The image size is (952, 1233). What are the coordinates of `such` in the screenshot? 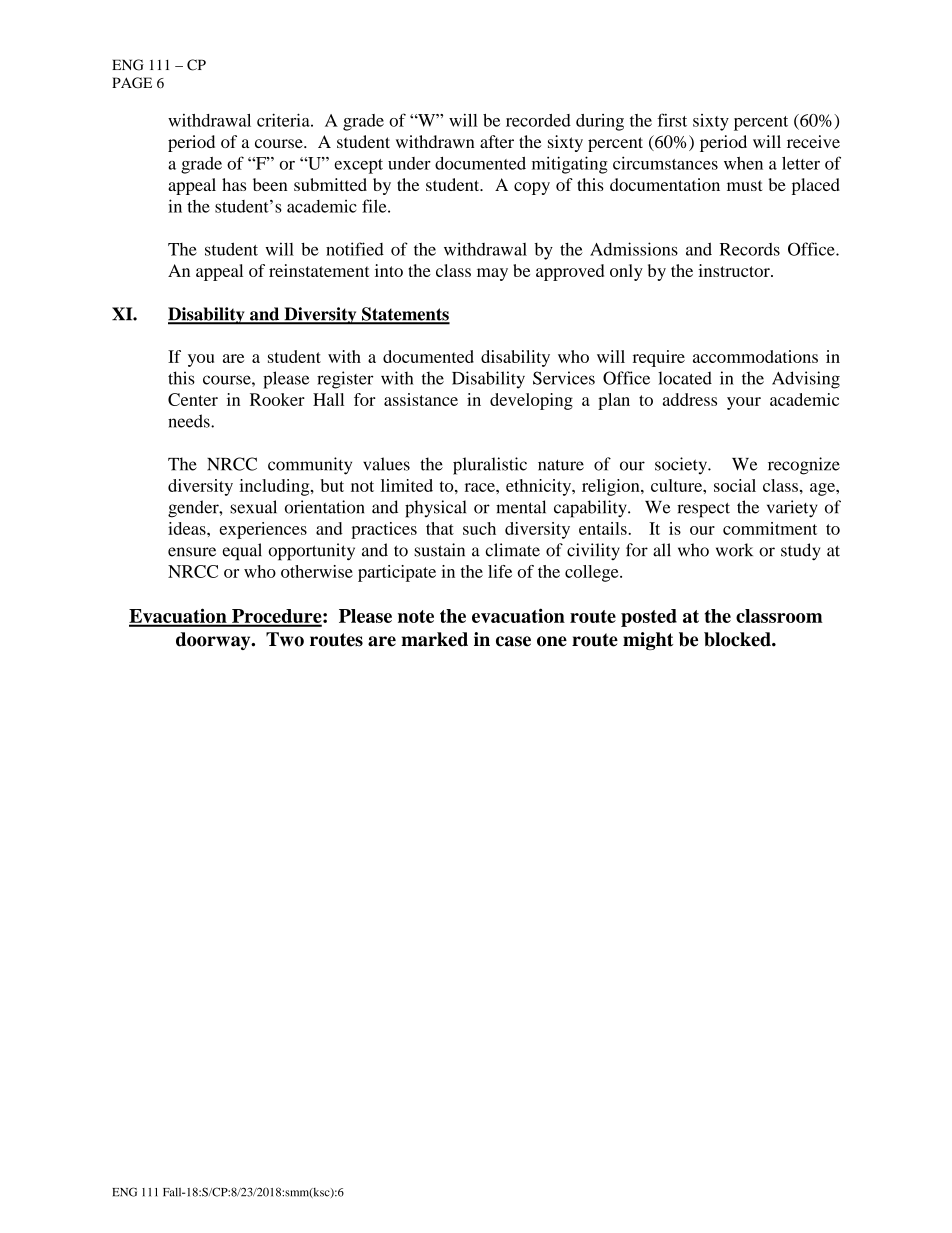 It's located at (479, 528).
